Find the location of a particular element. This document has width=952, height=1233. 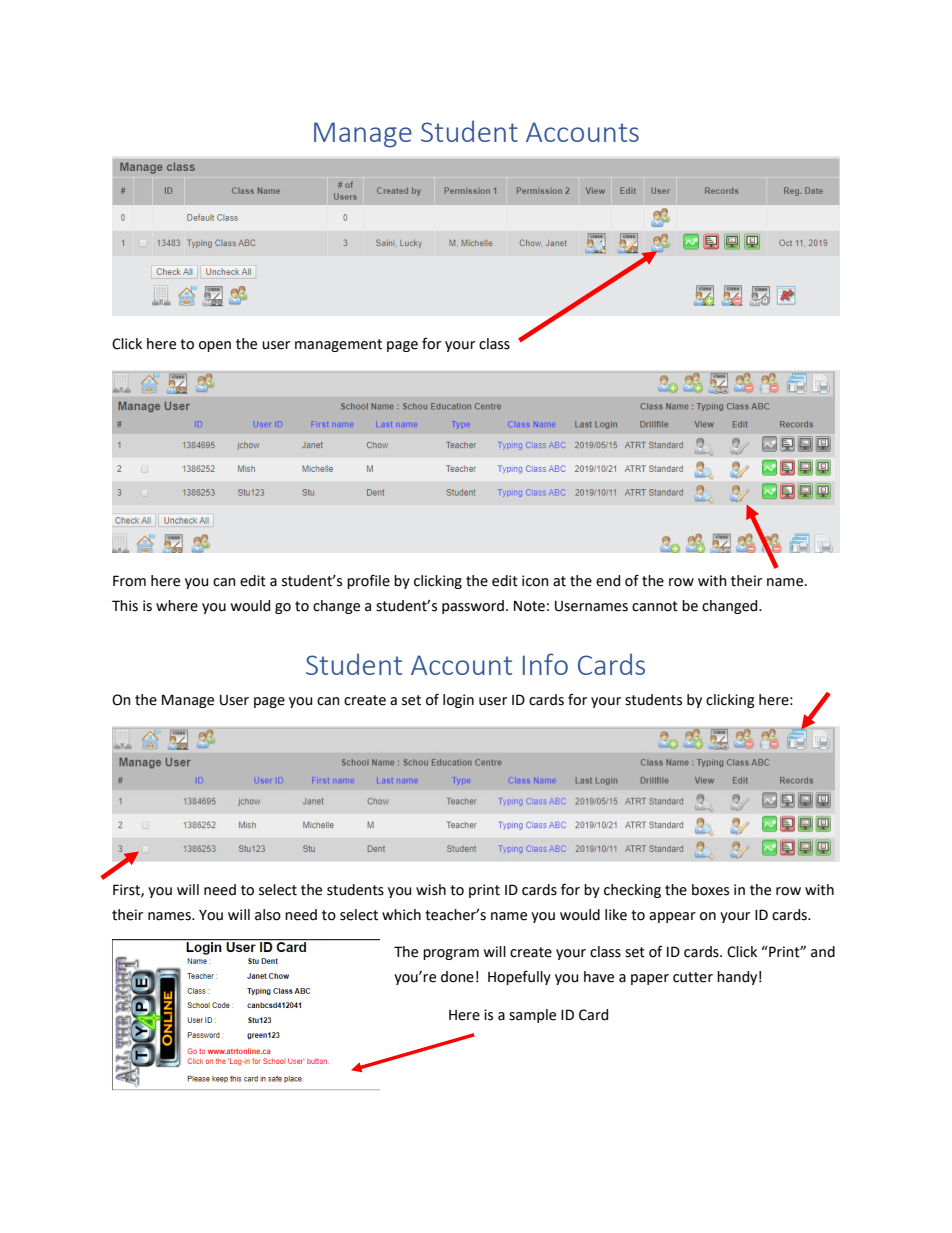

open is located at coordinates (215, 346).
